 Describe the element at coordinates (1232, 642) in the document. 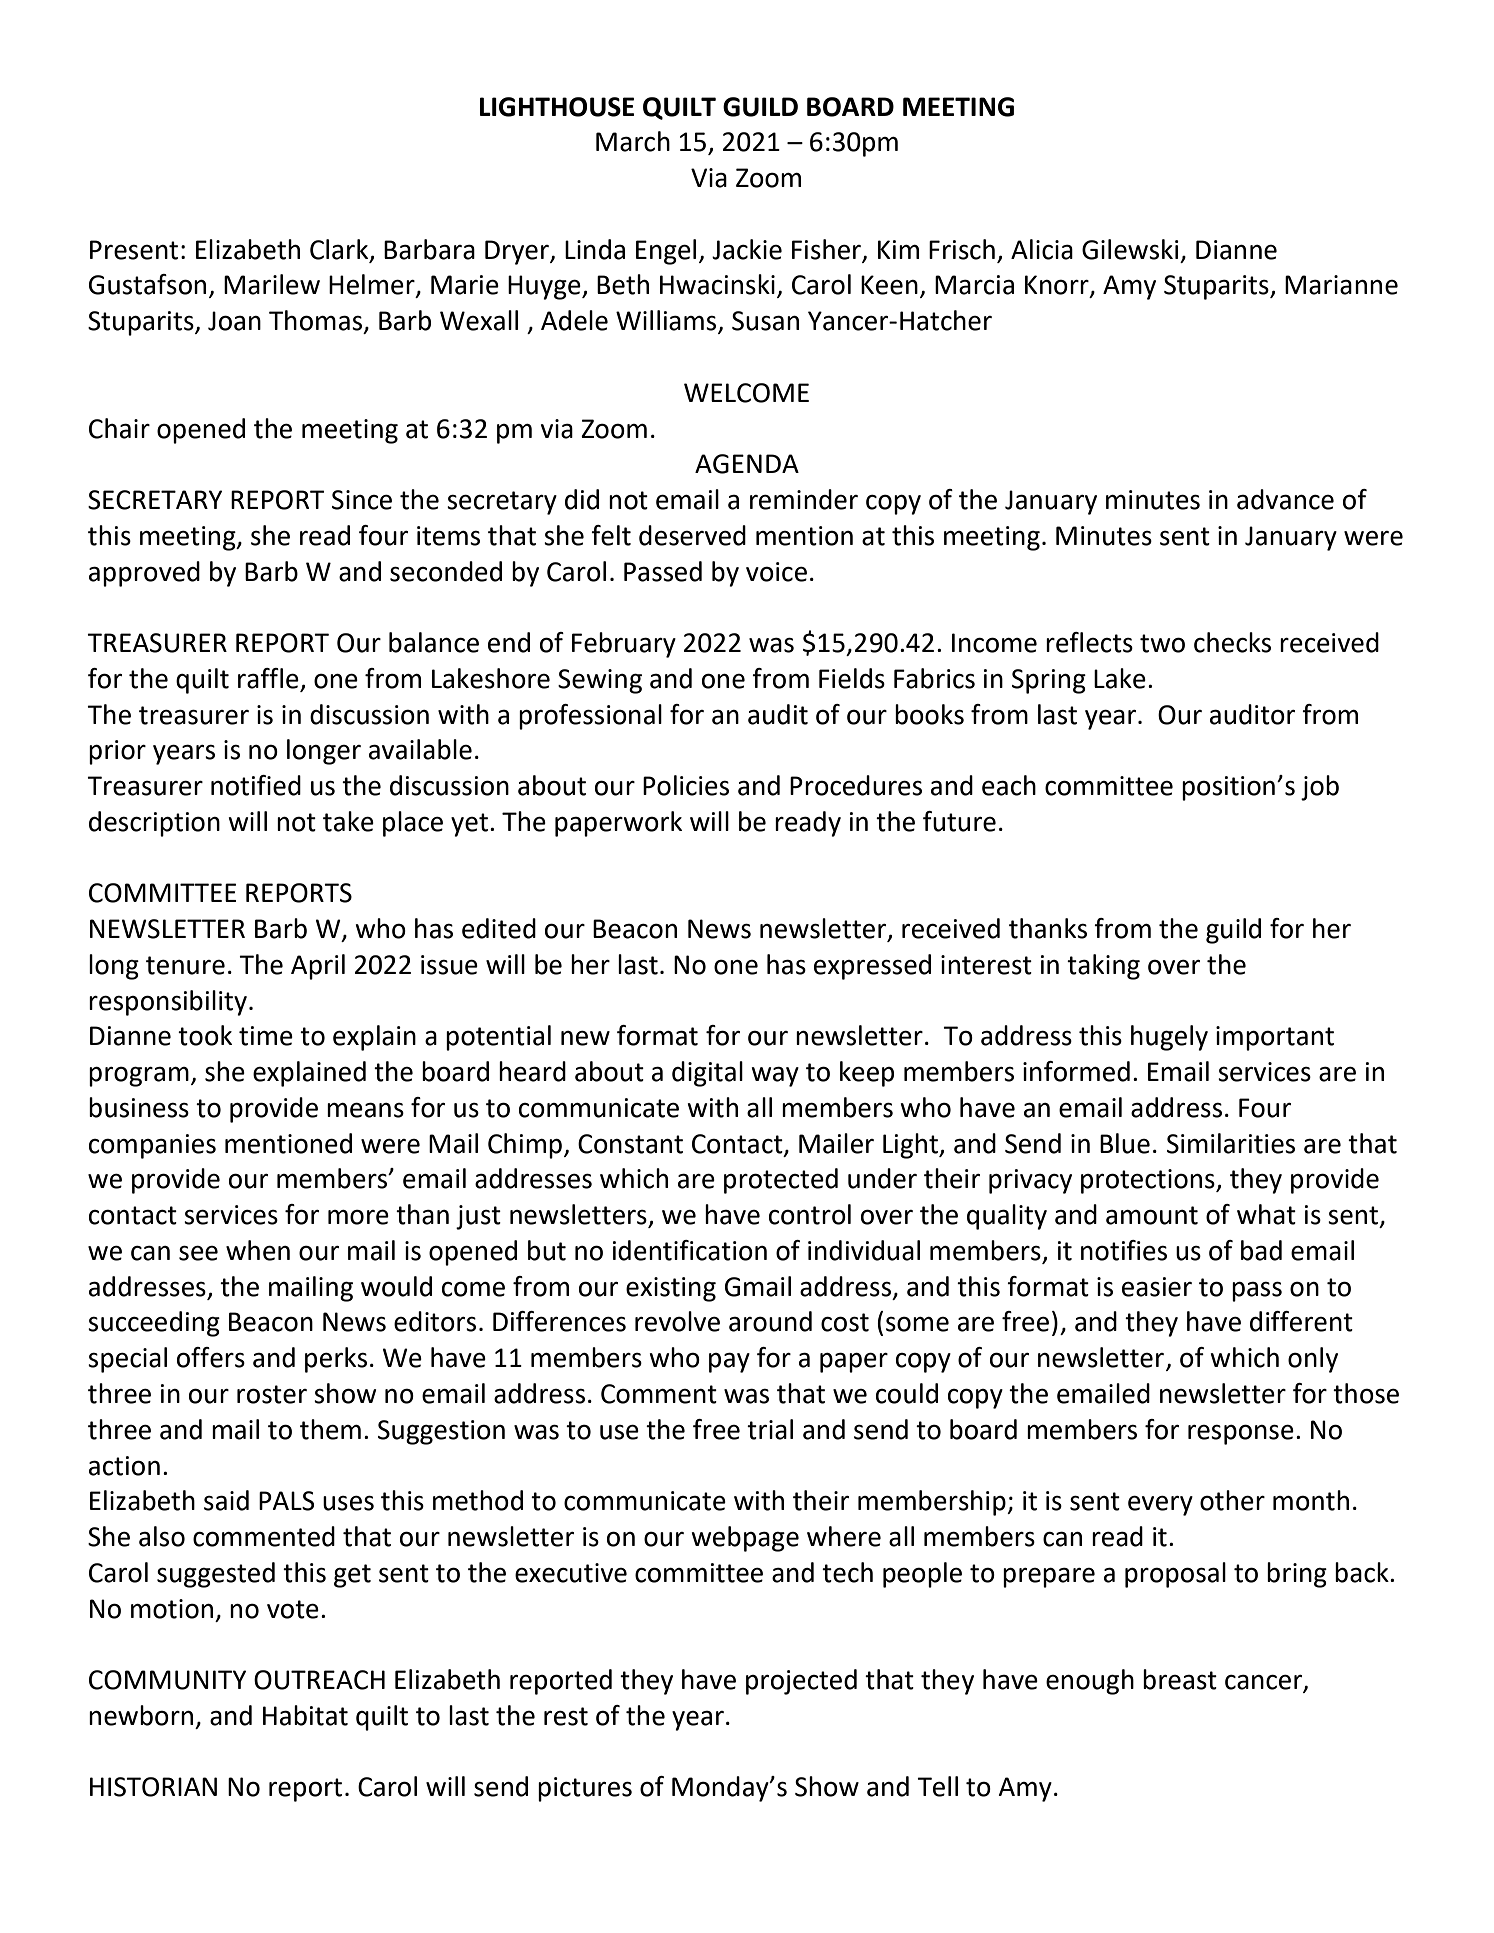

I see `checks` at that location.
